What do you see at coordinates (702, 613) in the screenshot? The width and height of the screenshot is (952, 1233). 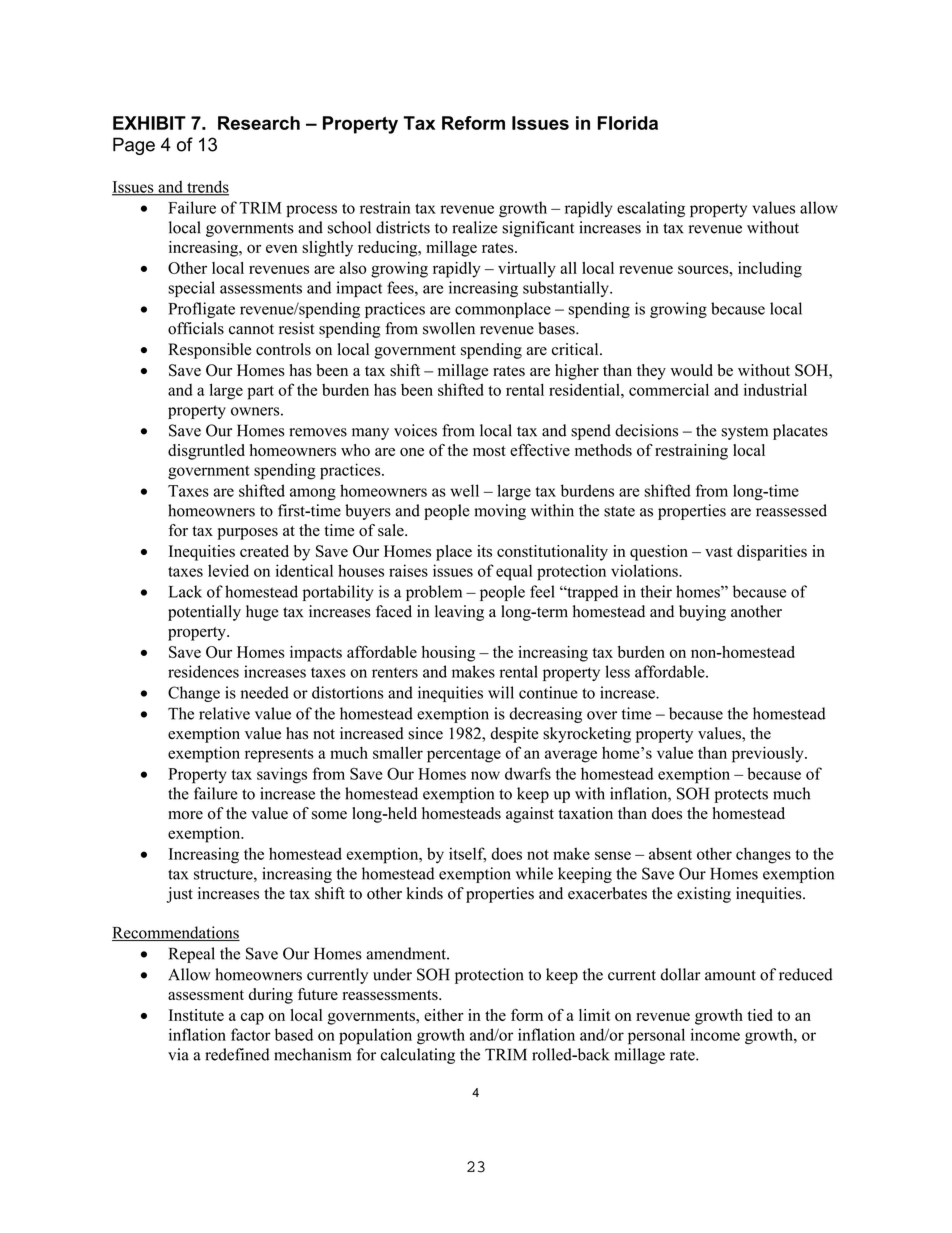 I see `buying` at bounding box center [702, 613].
